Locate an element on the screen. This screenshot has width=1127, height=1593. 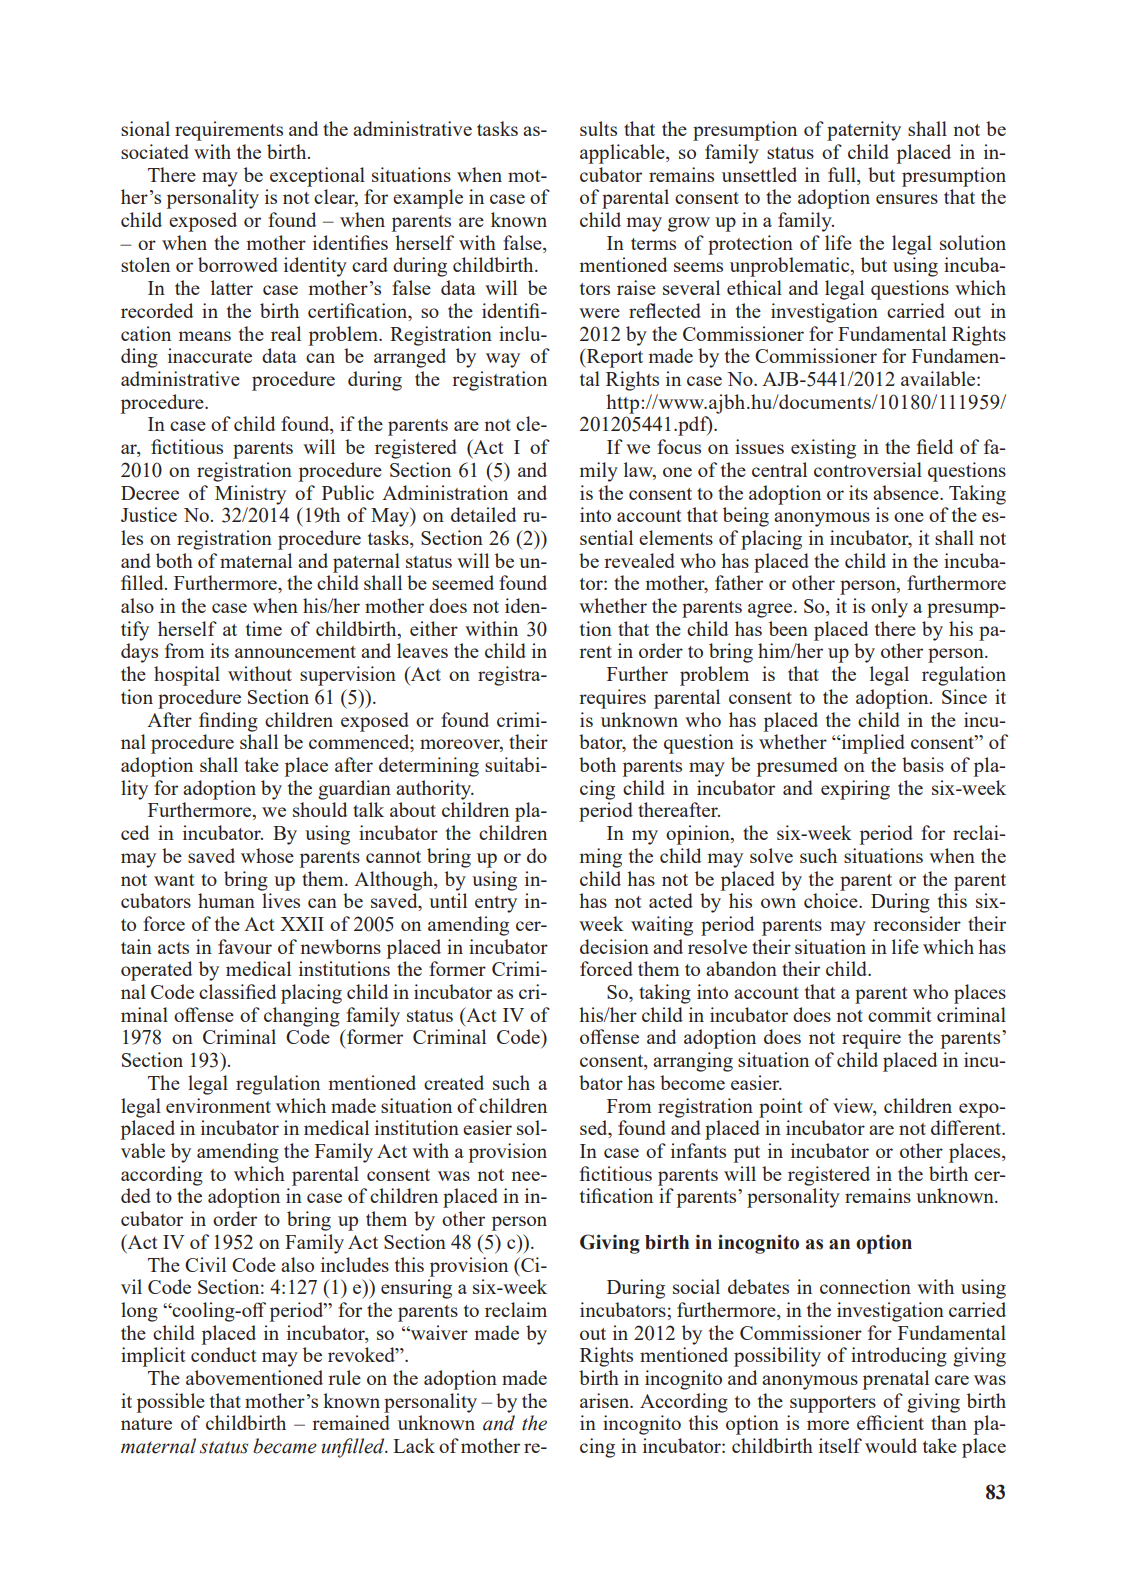
authority is located at coordinates (435, 790).
